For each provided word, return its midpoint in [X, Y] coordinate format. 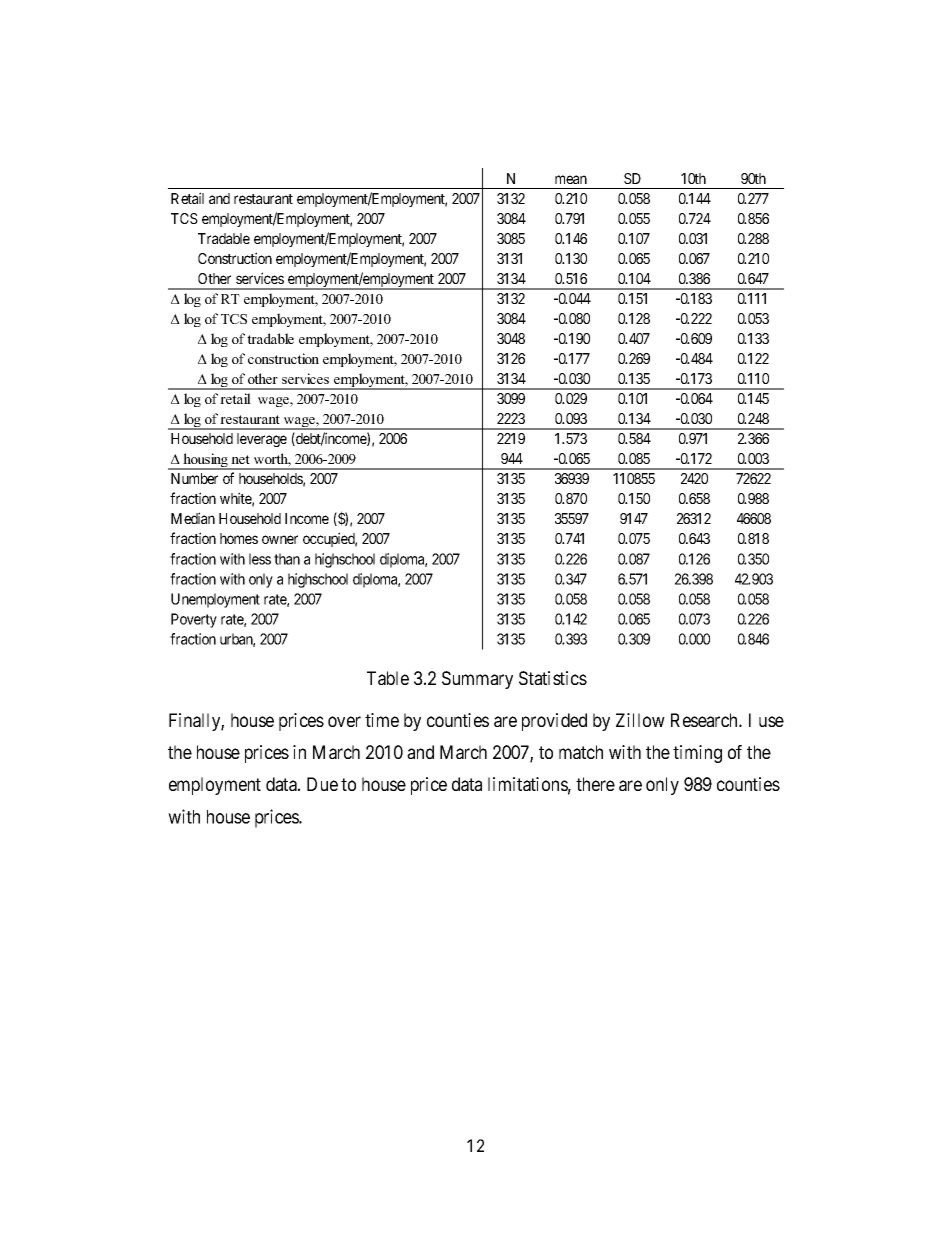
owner [280, 539]
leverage [262, 440]
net [240, 459]
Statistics [553, 678]
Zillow [640, 720]
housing [206, 461]
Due [322, 784]
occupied [330, 539]
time [382, 720]
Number [194, 478]
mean [571, 179]
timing [697, 754]
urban [237, 640]
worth [272, 460]
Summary [477, 680]
